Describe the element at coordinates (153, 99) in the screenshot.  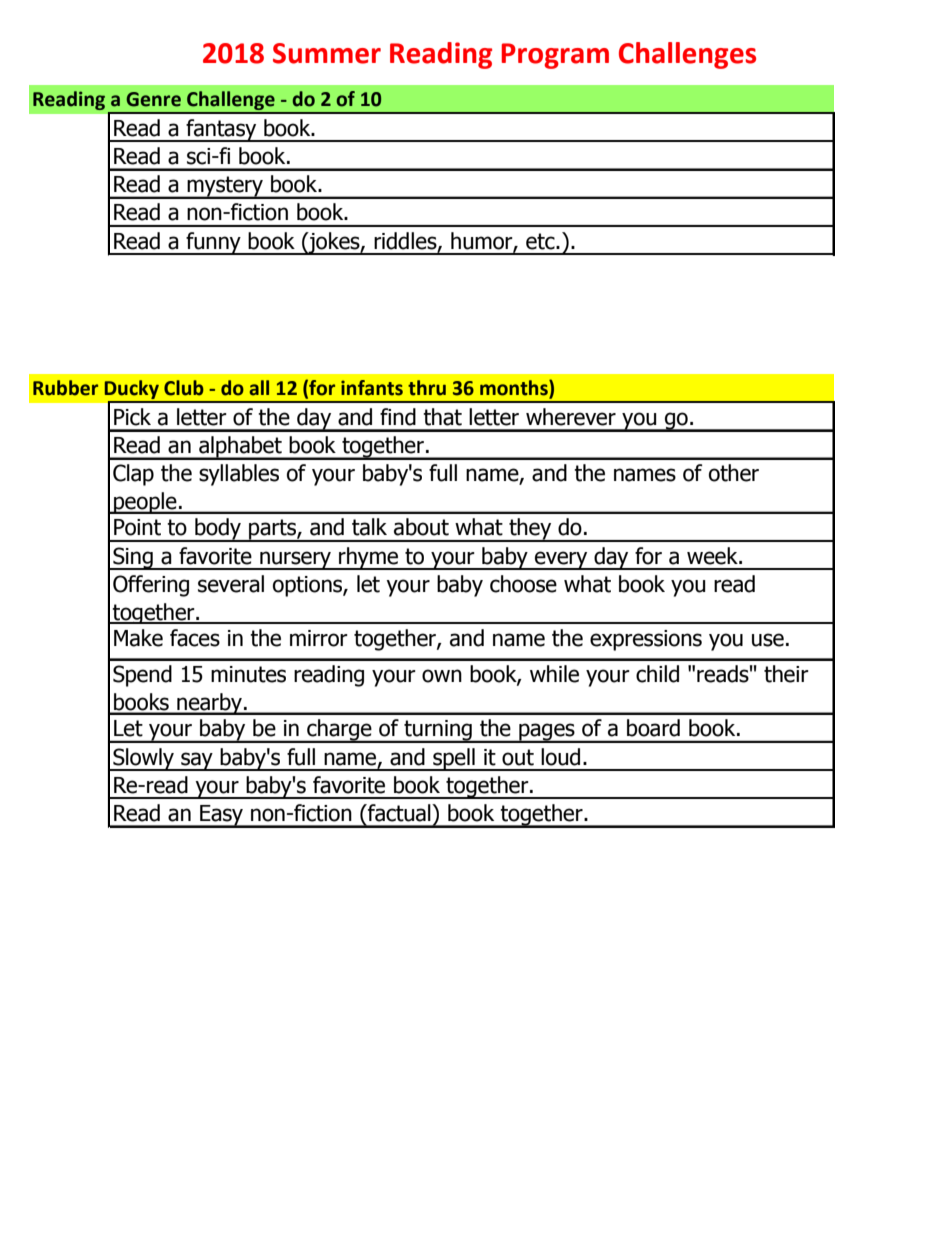
I see `Genre` at that location.
